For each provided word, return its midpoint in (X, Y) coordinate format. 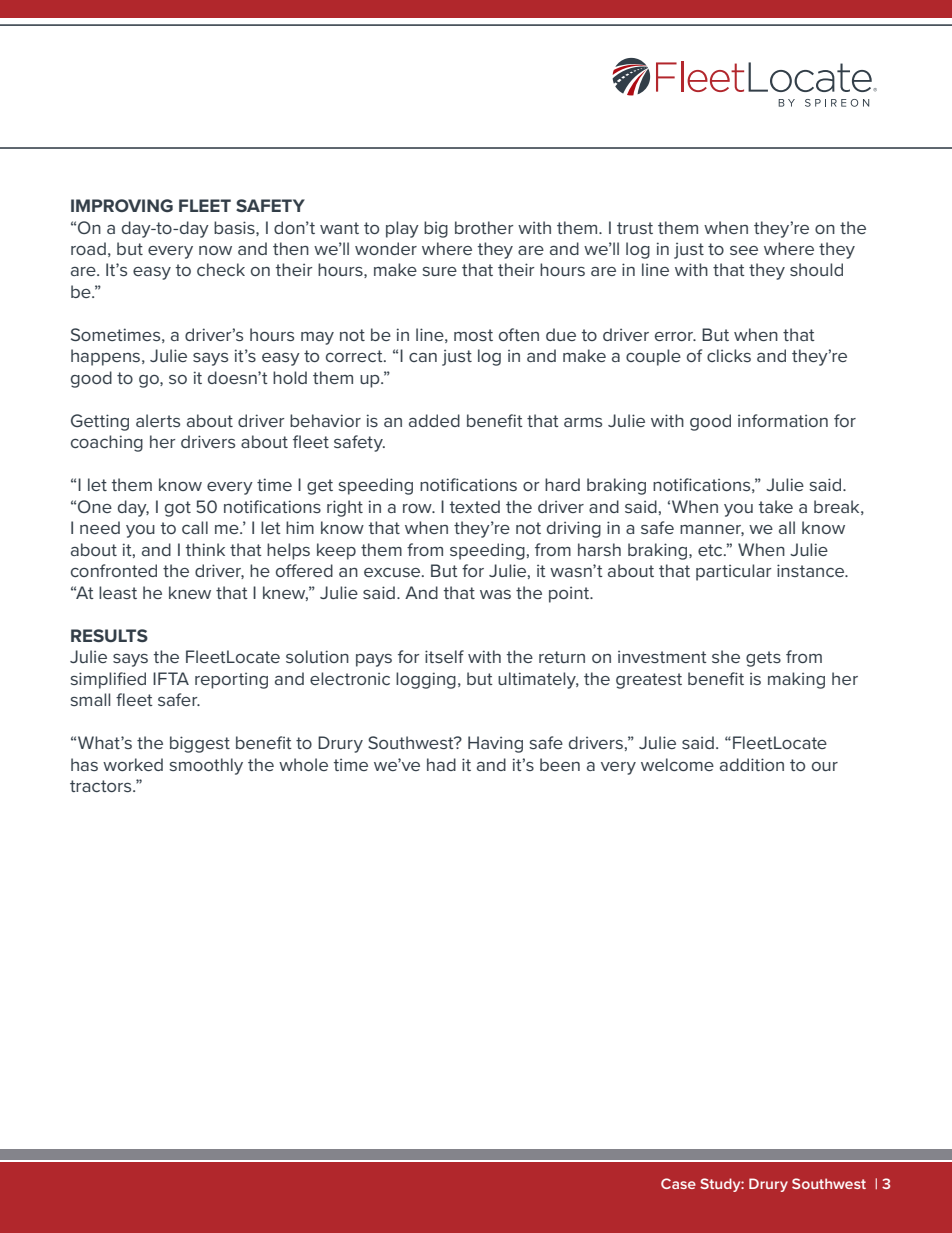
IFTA (171, 678)
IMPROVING (122, 205)
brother (484, 227)
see (744, 250)
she (726, 656)
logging (426, 680)
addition (752, 764)
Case (678, 1183)
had (441, 764)
